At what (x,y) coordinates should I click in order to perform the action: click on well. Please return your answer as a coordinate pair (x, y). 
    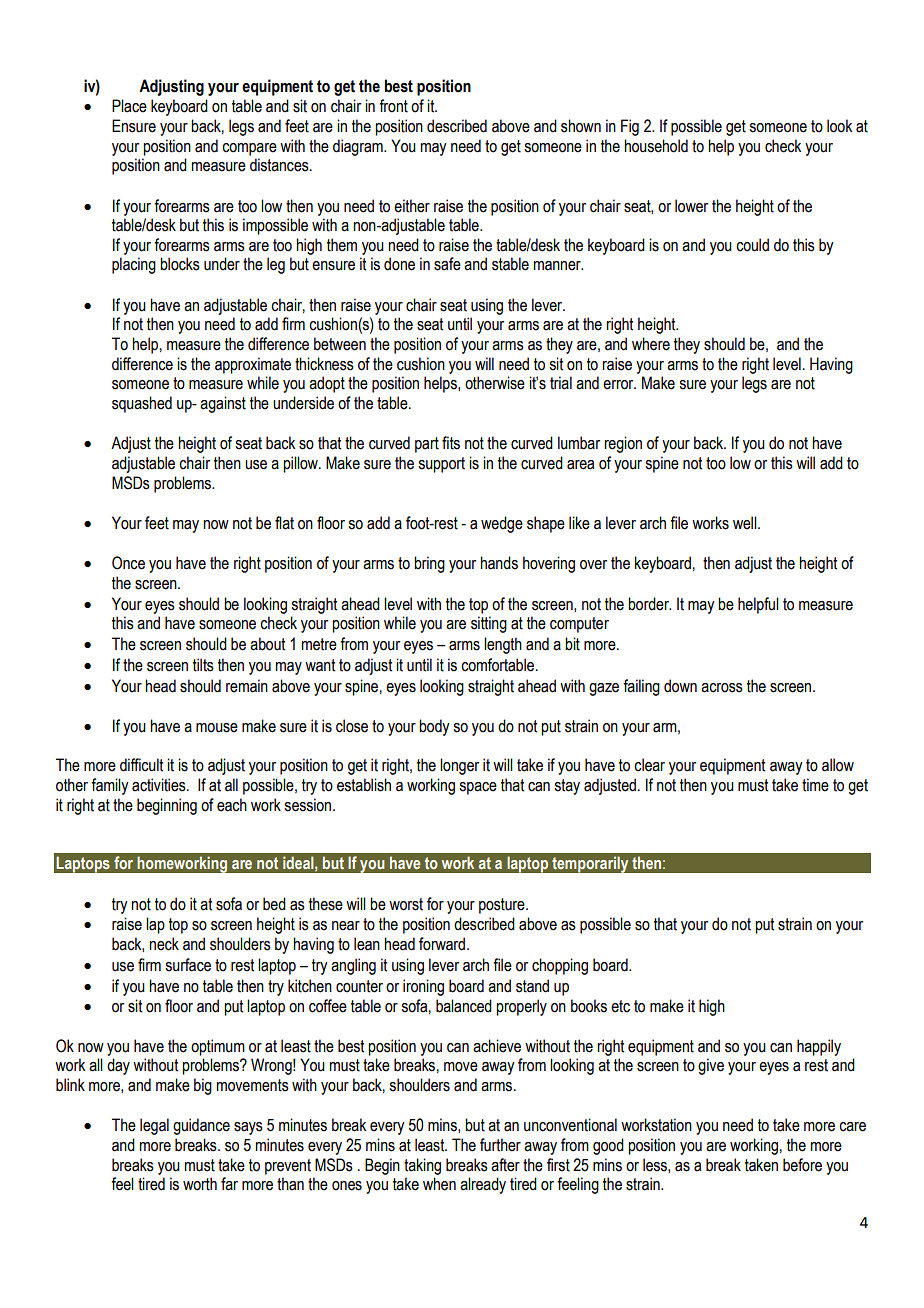
    Looking at the image, I should click on (746, 523).
